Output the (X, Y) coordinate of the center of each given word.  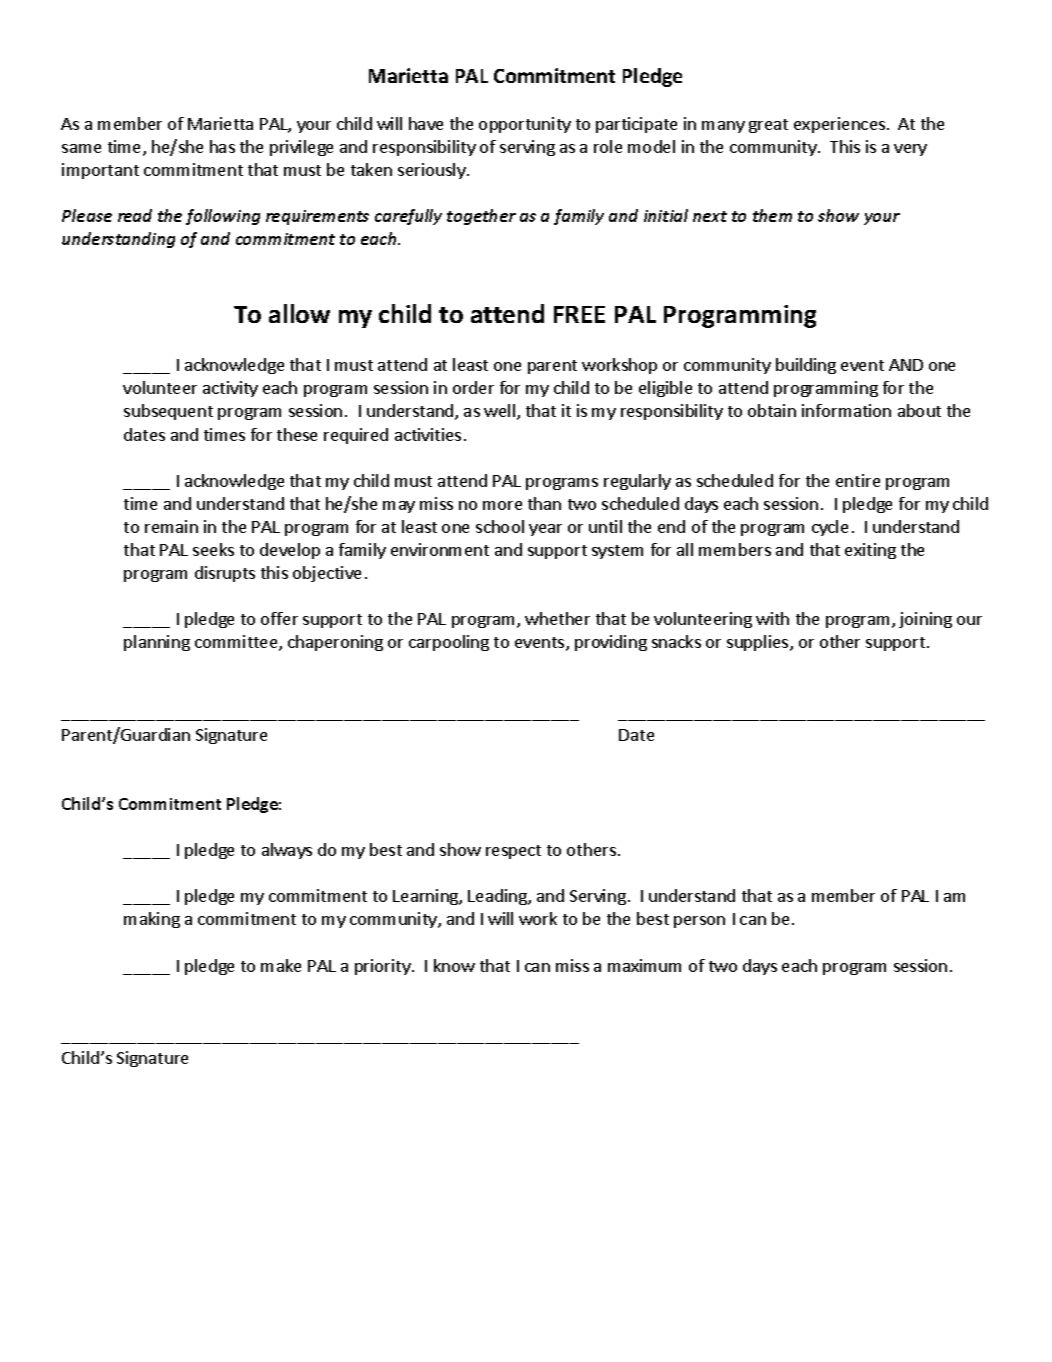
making (152, 920)
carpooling (449, 643)
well (499, 410)
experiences (841, 125)
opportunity (525, 125)
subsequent (168, 412)
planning (157, 643)
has (222, 146)
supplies (759, 643)
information (846, 410)
